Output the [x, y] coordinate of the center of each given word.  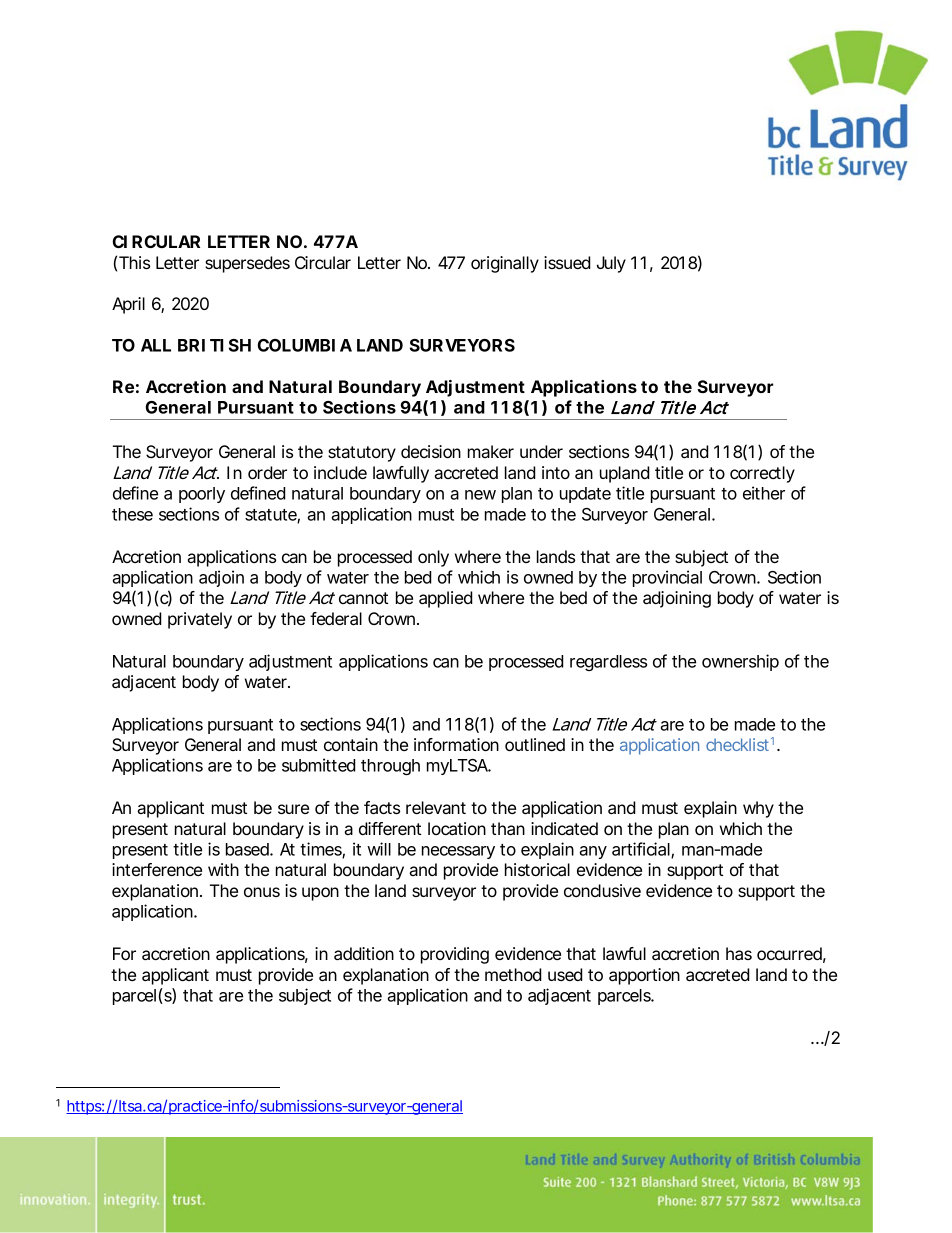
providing [455, 955]
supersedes [247, 264]
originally [505, 264]
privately [200, 620]
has [739, 953]
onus [262, 892]
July [611, 264]
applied [446, 599]
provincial [667, 578]
